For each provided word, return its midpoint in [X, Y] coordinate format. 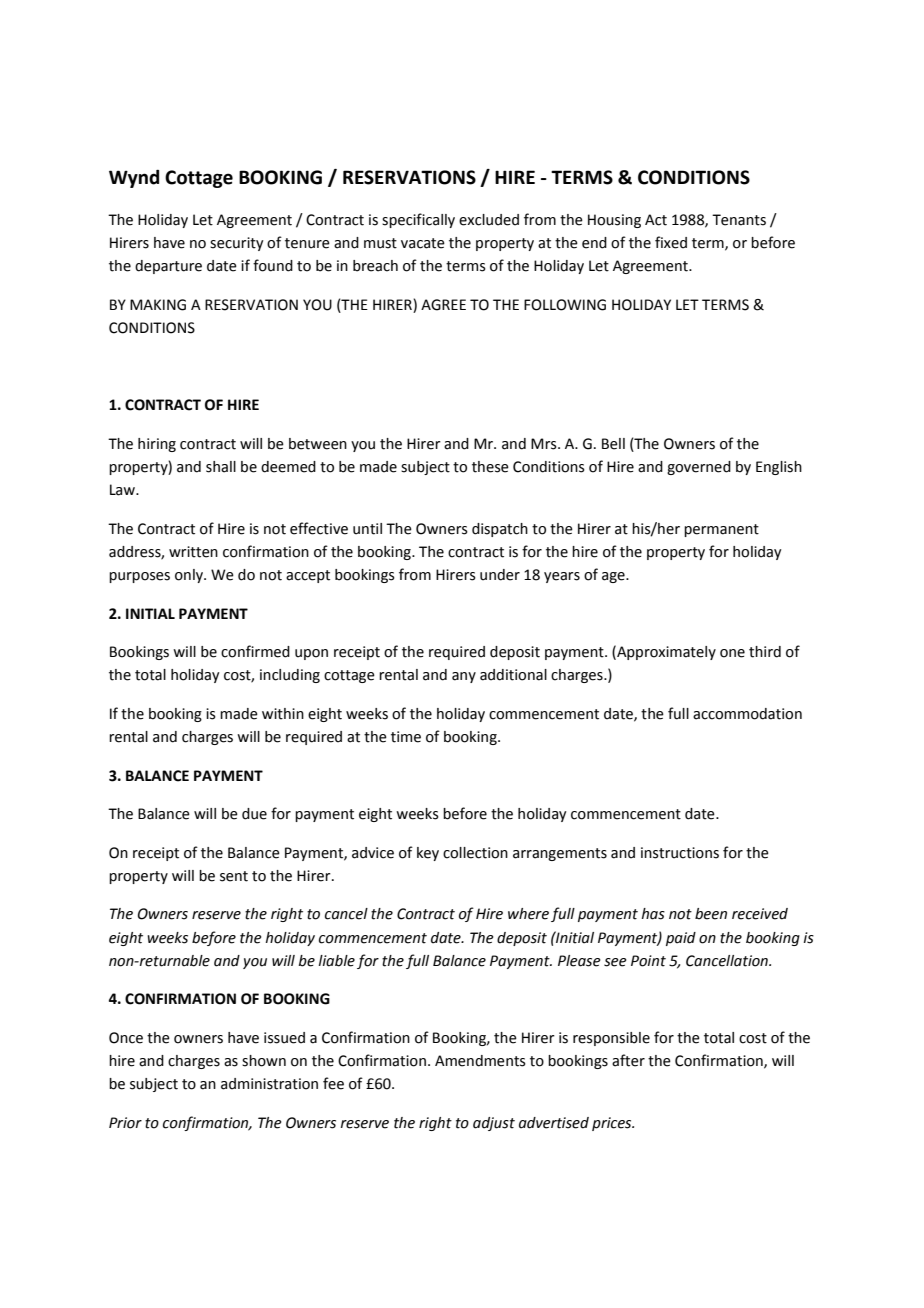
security [237, 244]
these [490, 467]
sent [234, 876]
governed [699, 468]
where [528, 914]
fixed [671, 242]
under [500, 575]
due [254, 814]
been [711, 914]
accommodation [747, 714]
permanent [721, 530]
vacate [423, 243]
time [406, 737]
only [190, 576]
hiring [157, 445]
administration [269, 1084]
